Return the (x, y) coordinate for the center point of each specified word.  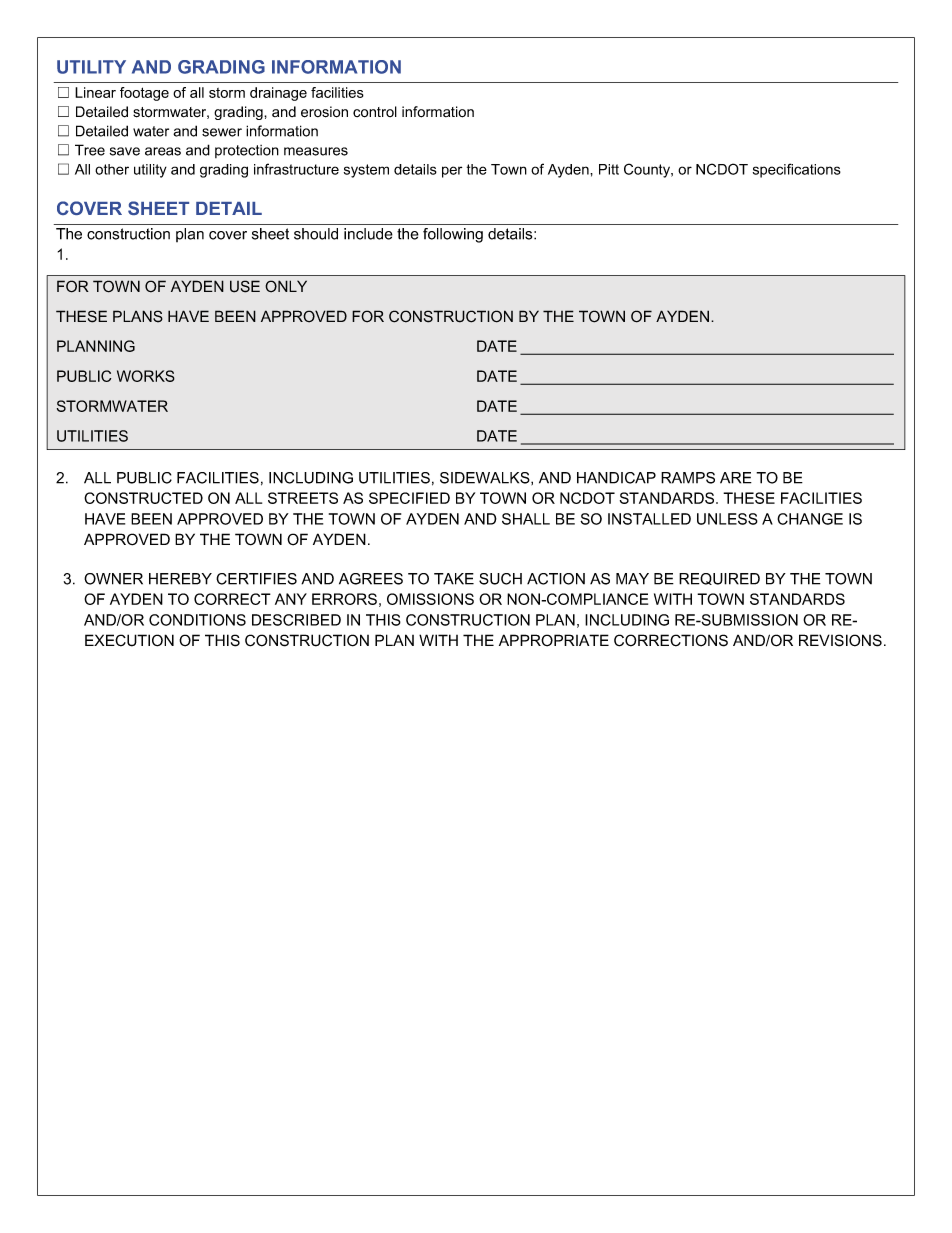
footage (144, 94)
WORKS (146, 376)
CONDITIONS (197, 620)
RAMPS (688, 478)
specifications (797, 170)
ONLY (286, 286)
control (375, 112)
